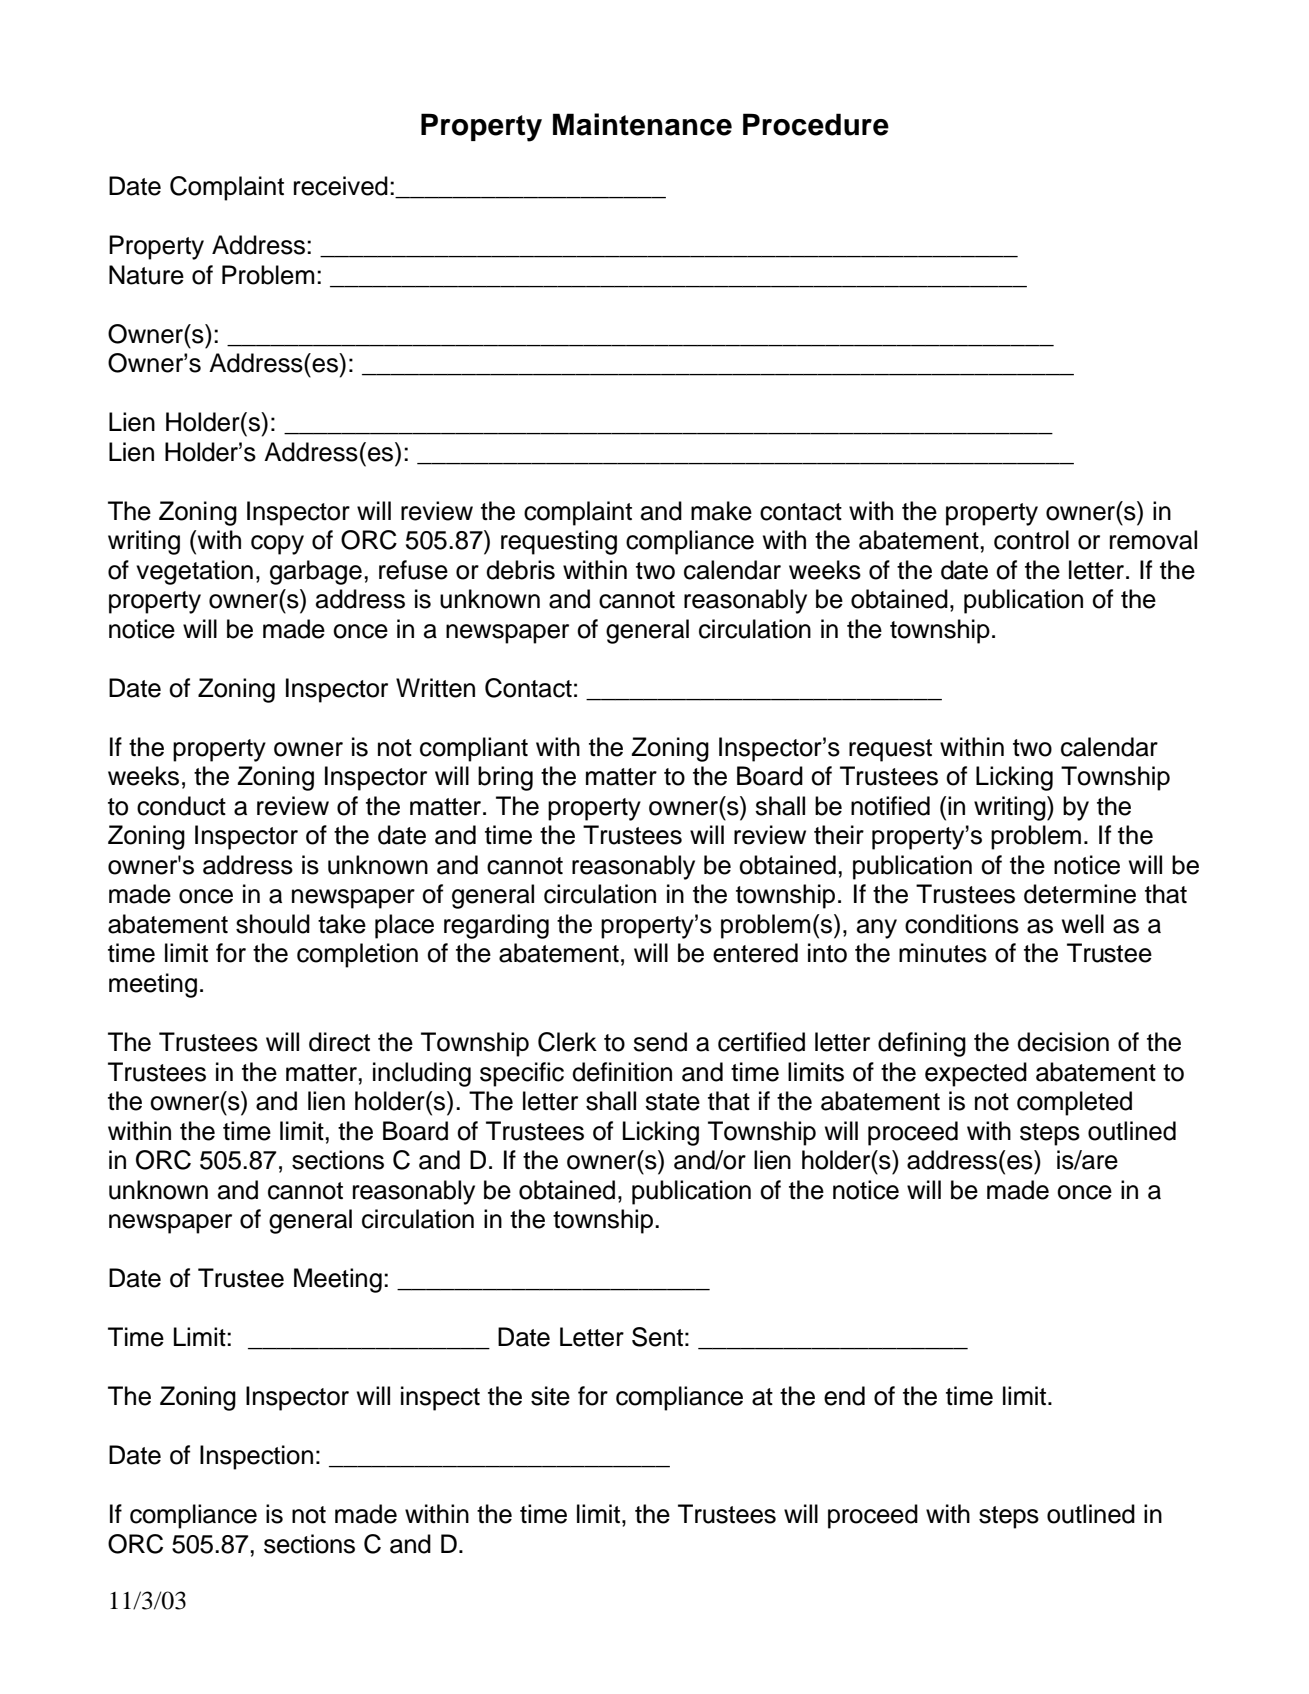 The width and height of the page is (1309, 1694). What do you see at coordinates (277, 545) in the page?
I see `copy` at bounding box center [277, 545].
